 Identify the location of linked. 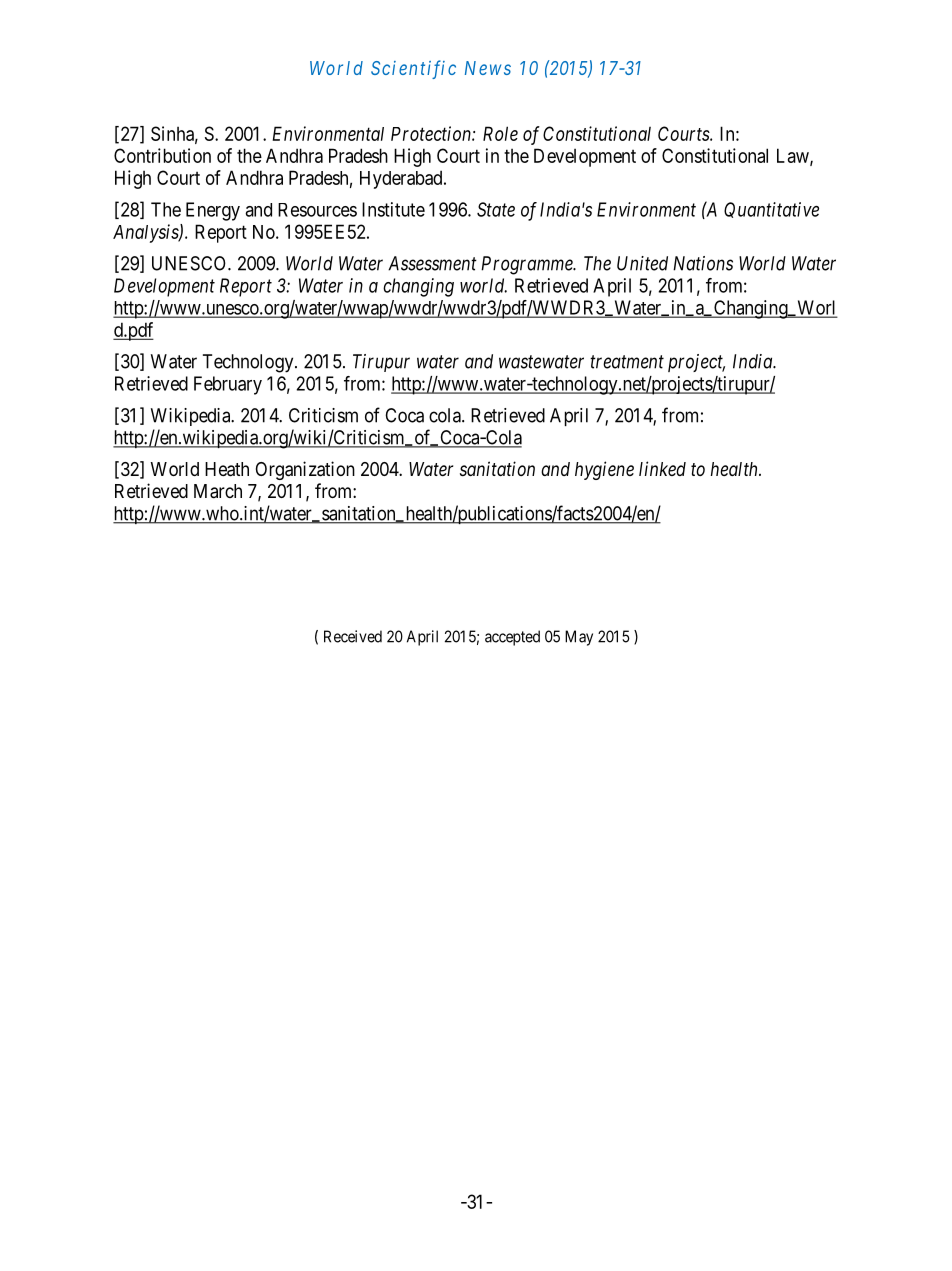
(662, 468).
